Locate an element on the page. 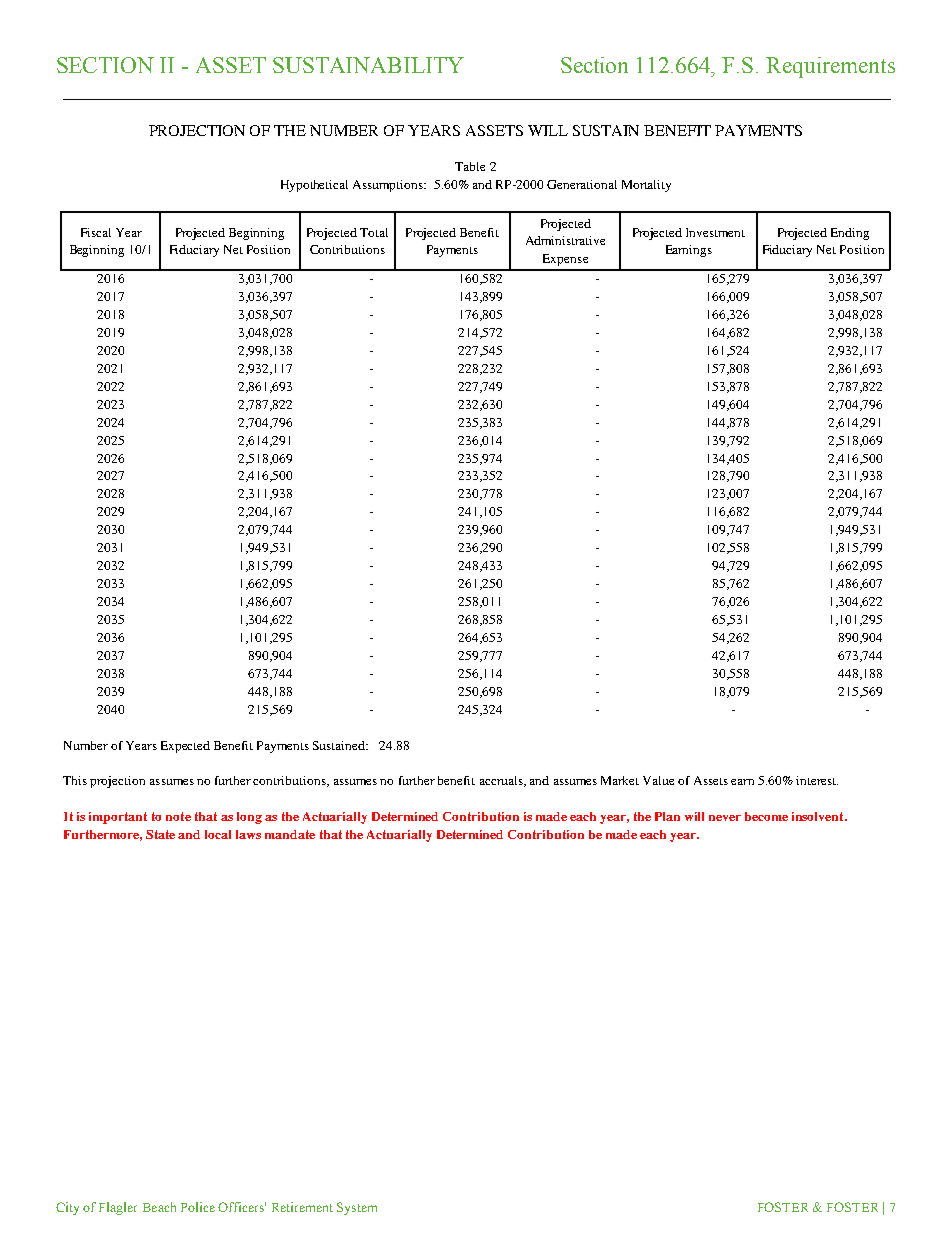  Fiscal is located at coordinates (96, 232).
